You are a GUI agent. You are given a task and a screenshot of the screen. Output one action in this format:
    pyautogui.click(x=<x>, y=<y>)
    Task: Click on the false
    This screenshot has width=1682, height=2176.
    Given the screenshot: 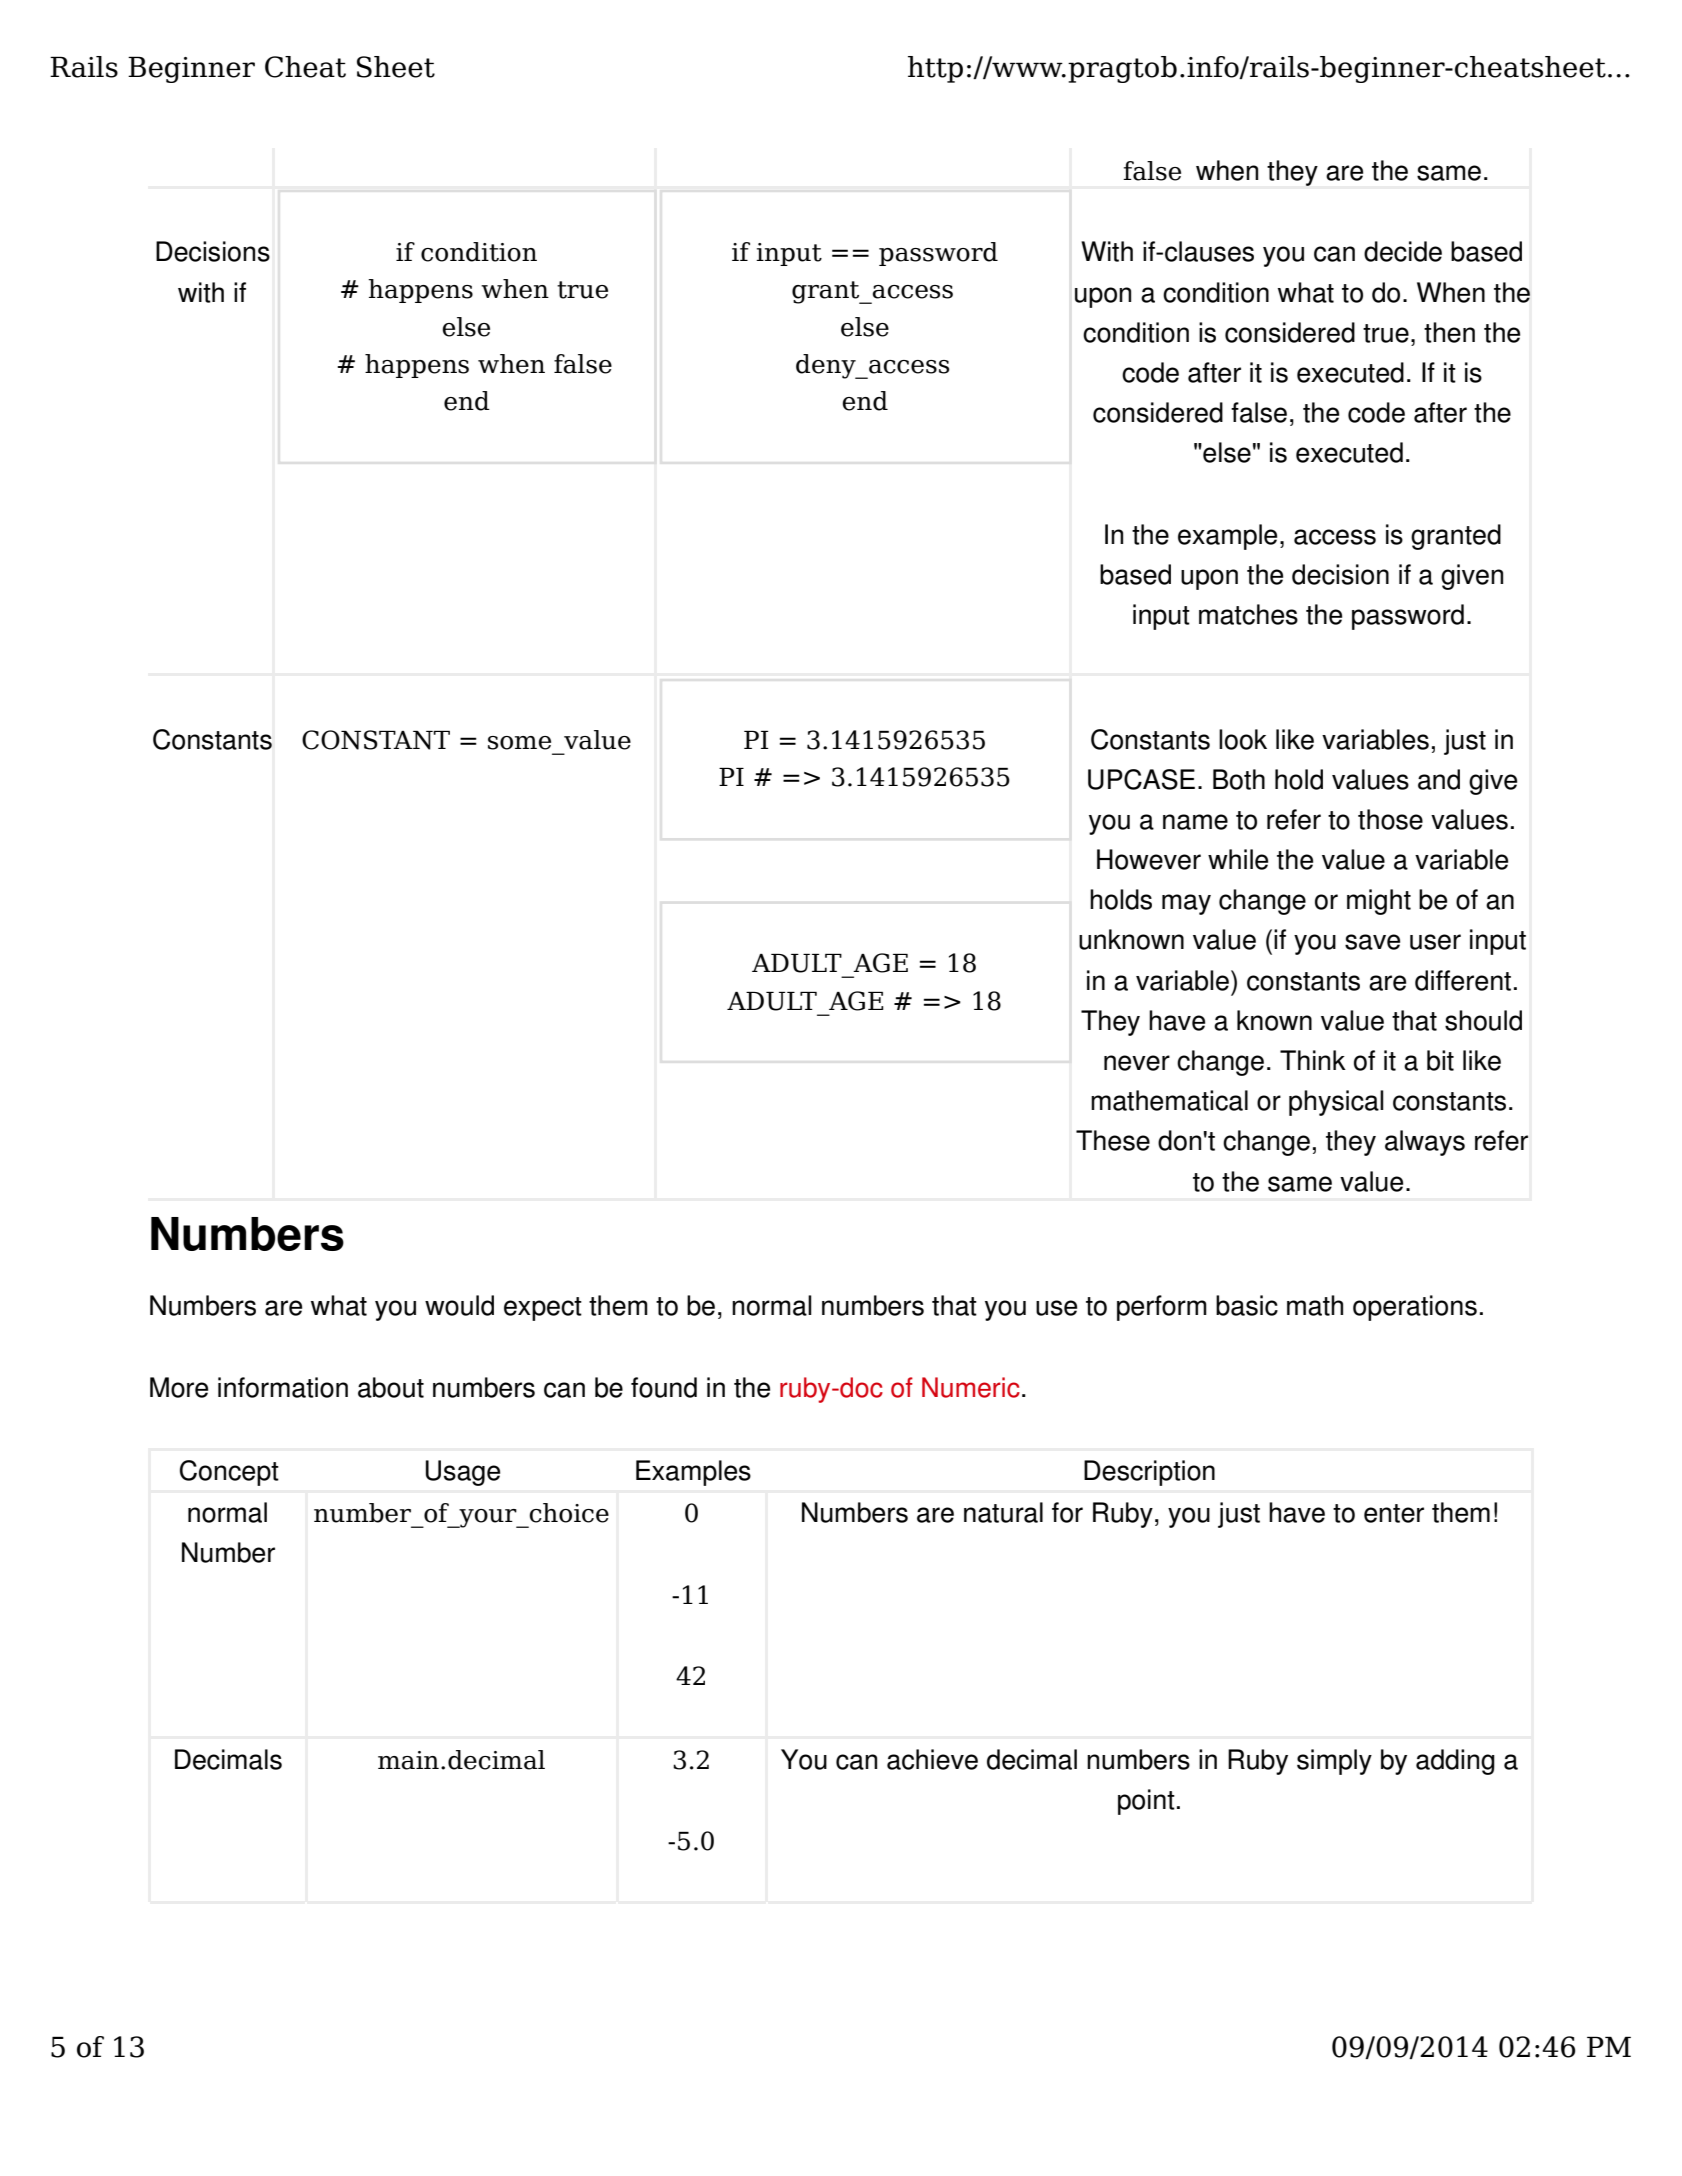 What is the action you would take?
    pyautogui.click(x=1259, y=412)
